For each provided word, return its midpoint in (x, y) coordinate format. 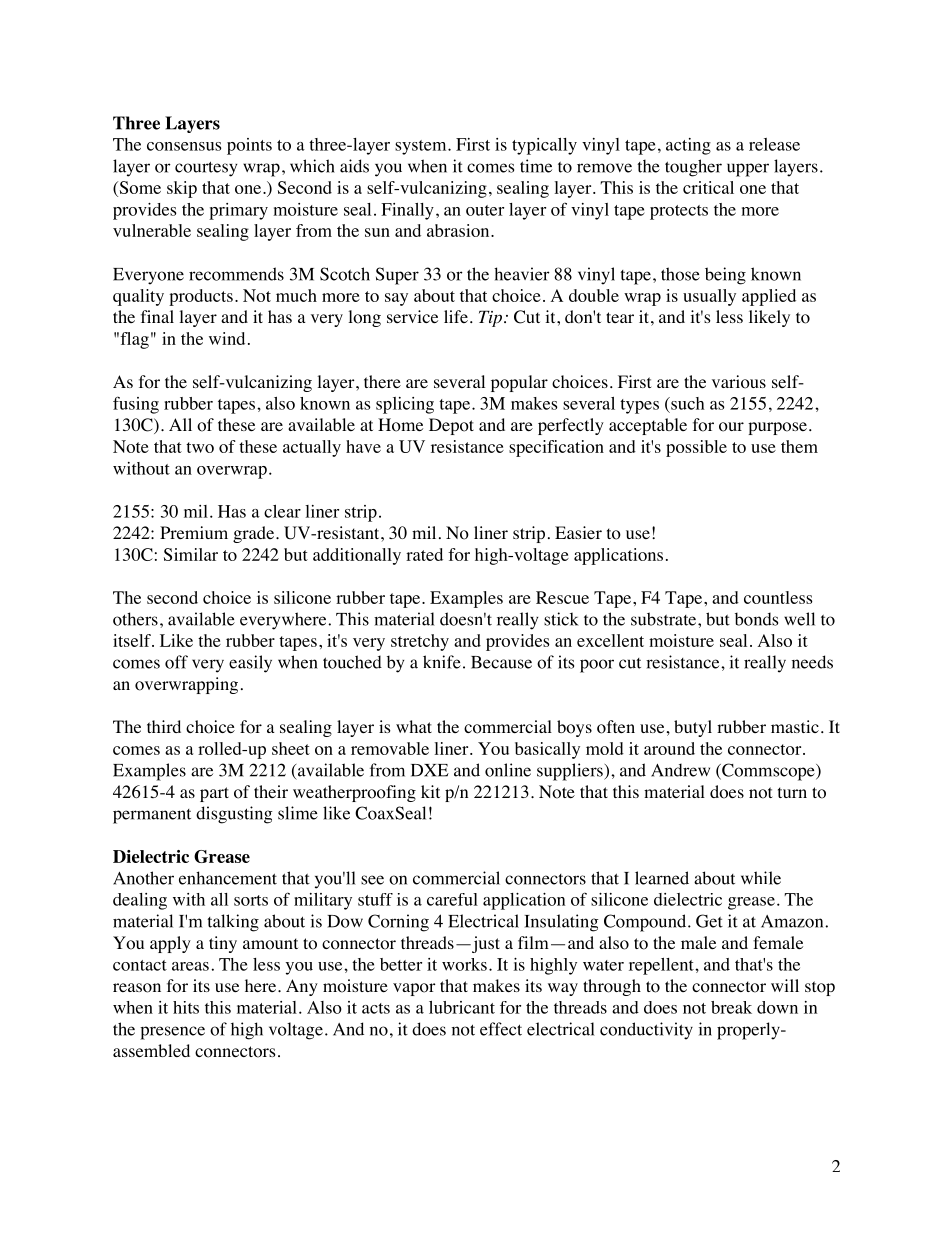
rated (424, 554)
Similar (191, 554)
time (536, 166)
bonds (756, 619)
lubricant (462, 1007)
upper (748, 170)
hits (186, 1007)
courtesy (206, 169)
